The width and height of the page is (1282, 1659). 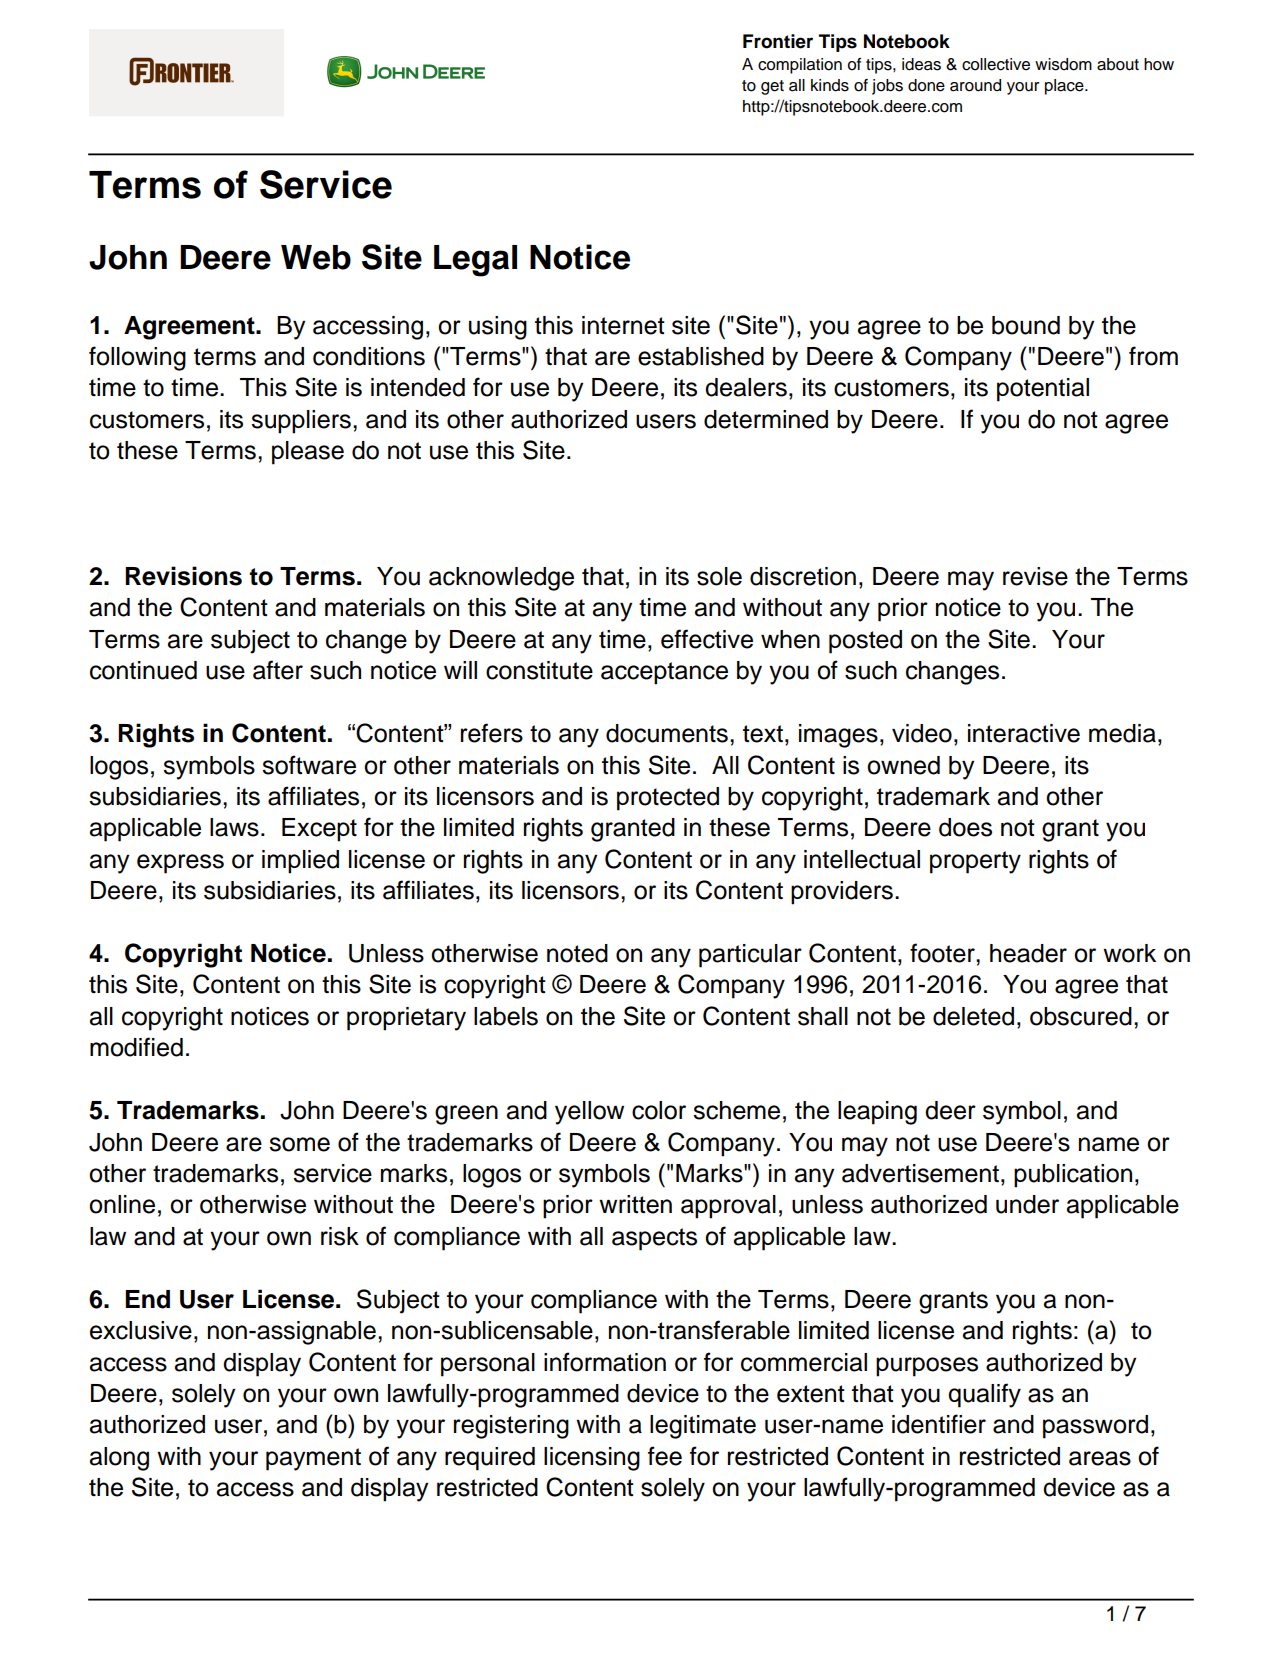 What do you see at coordinates (1065, 87) in the page?
I see `place` at bounding box center [1065, 87].
